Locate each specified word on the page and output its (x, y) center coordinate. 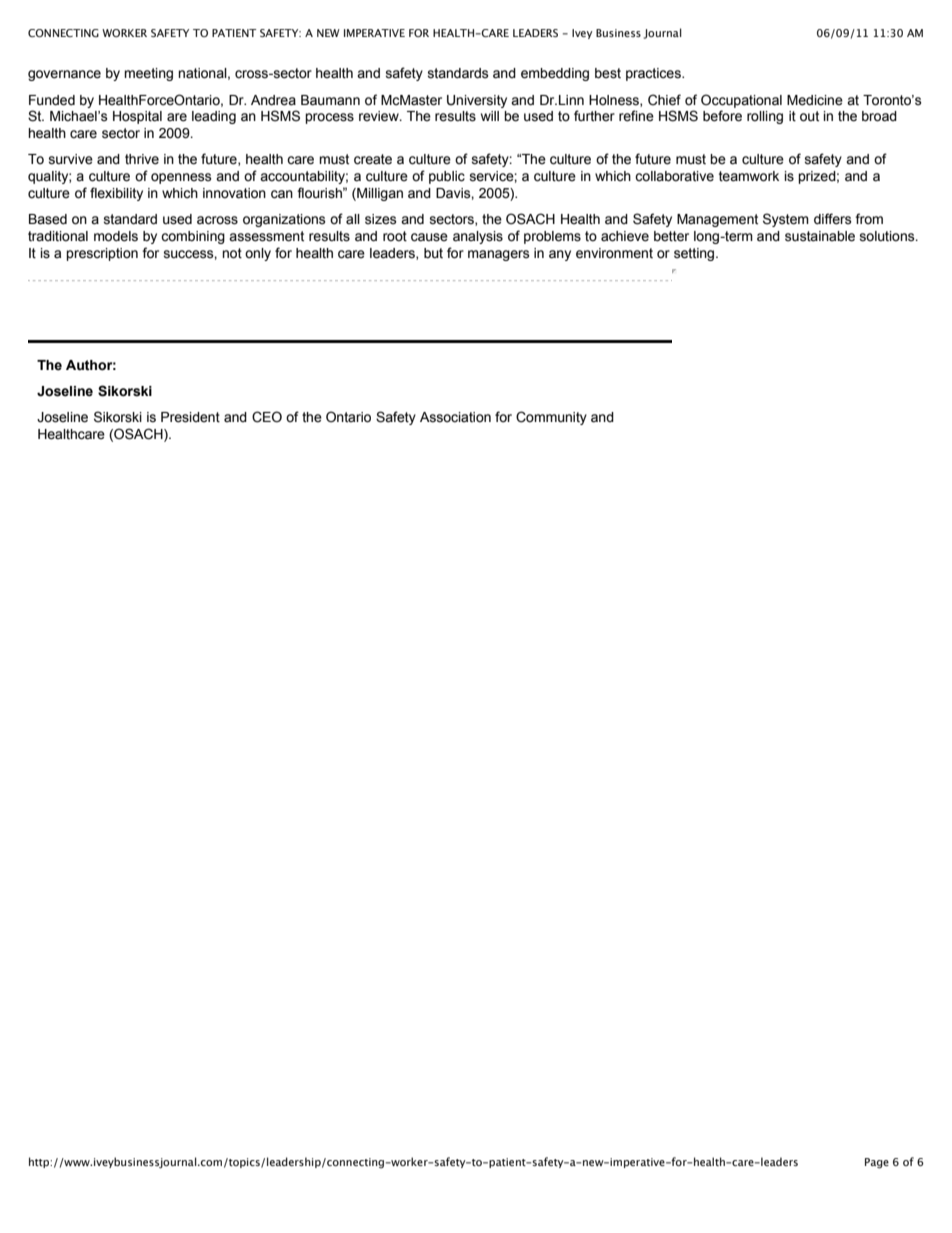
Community (551, 418)
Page (877, 1163)
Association (455, 417)
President (190, 417)
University (477, 101)
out (809, 116)
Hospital (137, 117)
